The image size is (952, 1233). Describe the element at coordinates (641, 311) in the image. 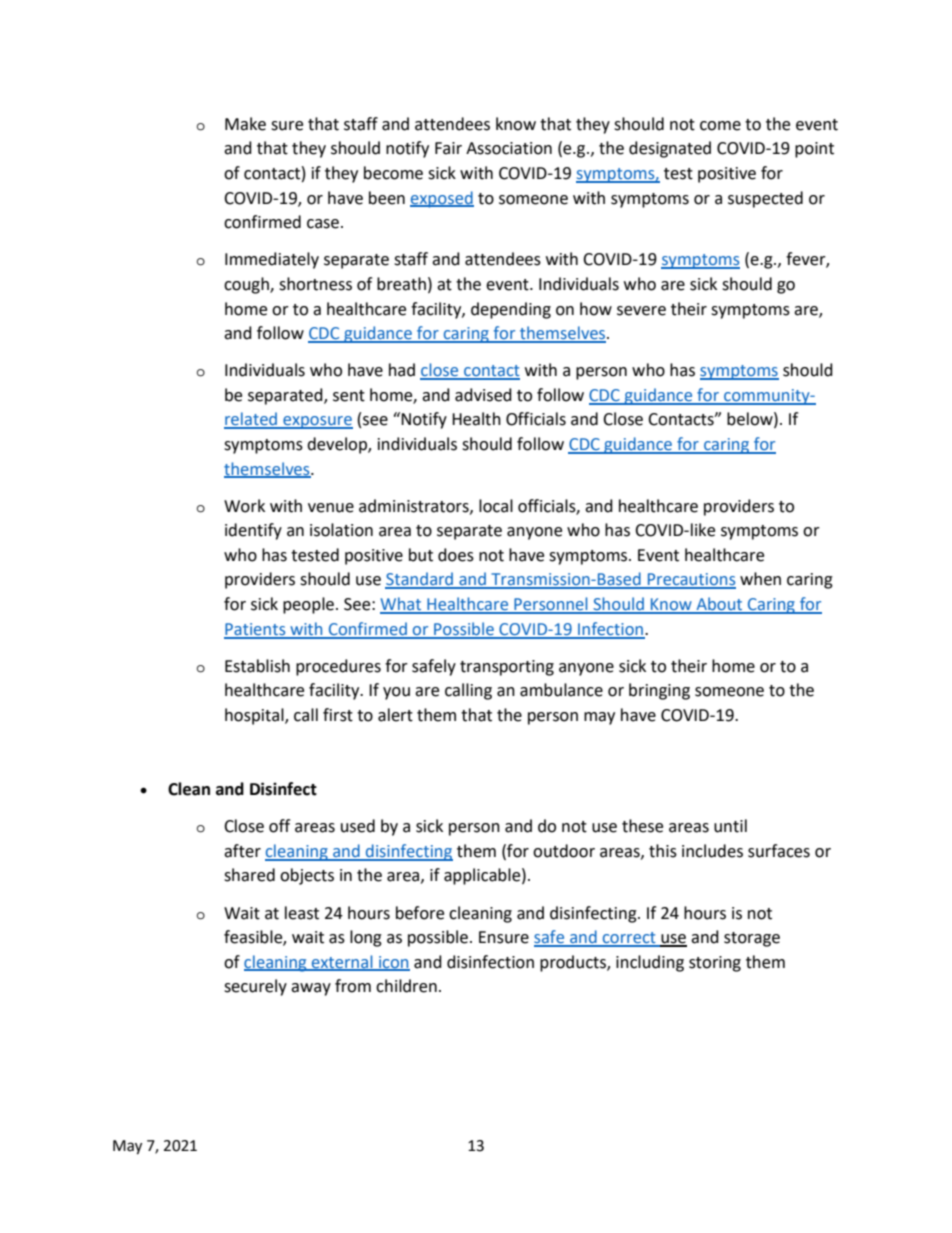

I see `severe` at that location.
